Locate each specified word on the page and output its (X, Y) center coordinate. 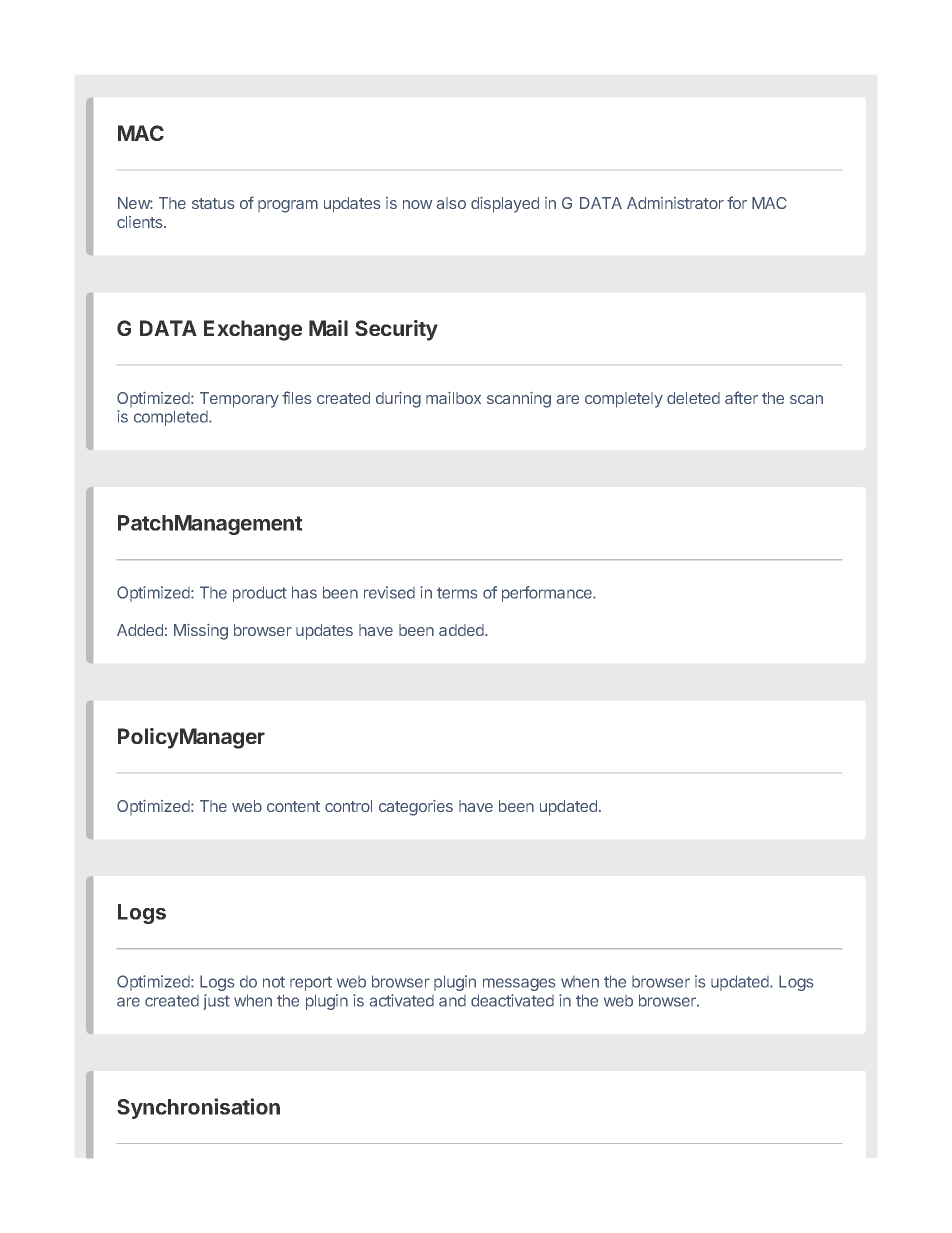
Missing (201, 632)
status (213, 203)
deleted (693, 398)
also (451, 203)
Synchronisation (198, 1108)
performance (548, 594)
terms (457, 593)
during (398, 400)
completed (172, 418)
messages (519, 984)
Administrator (675, 203)
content (293, 806)
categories (416, 808)
